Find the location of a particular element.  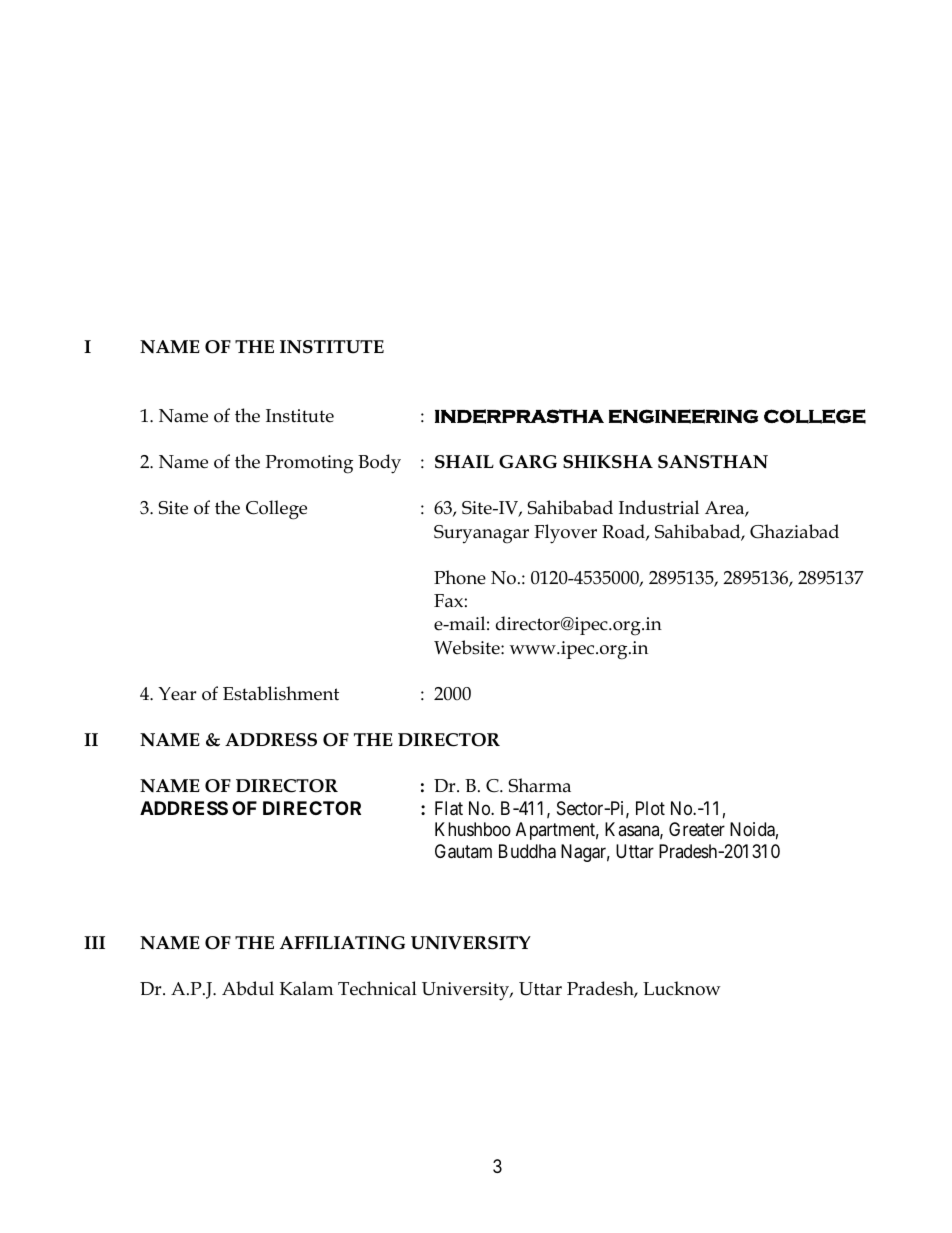

ENGINEERING is located at coordinates (683, 416).
